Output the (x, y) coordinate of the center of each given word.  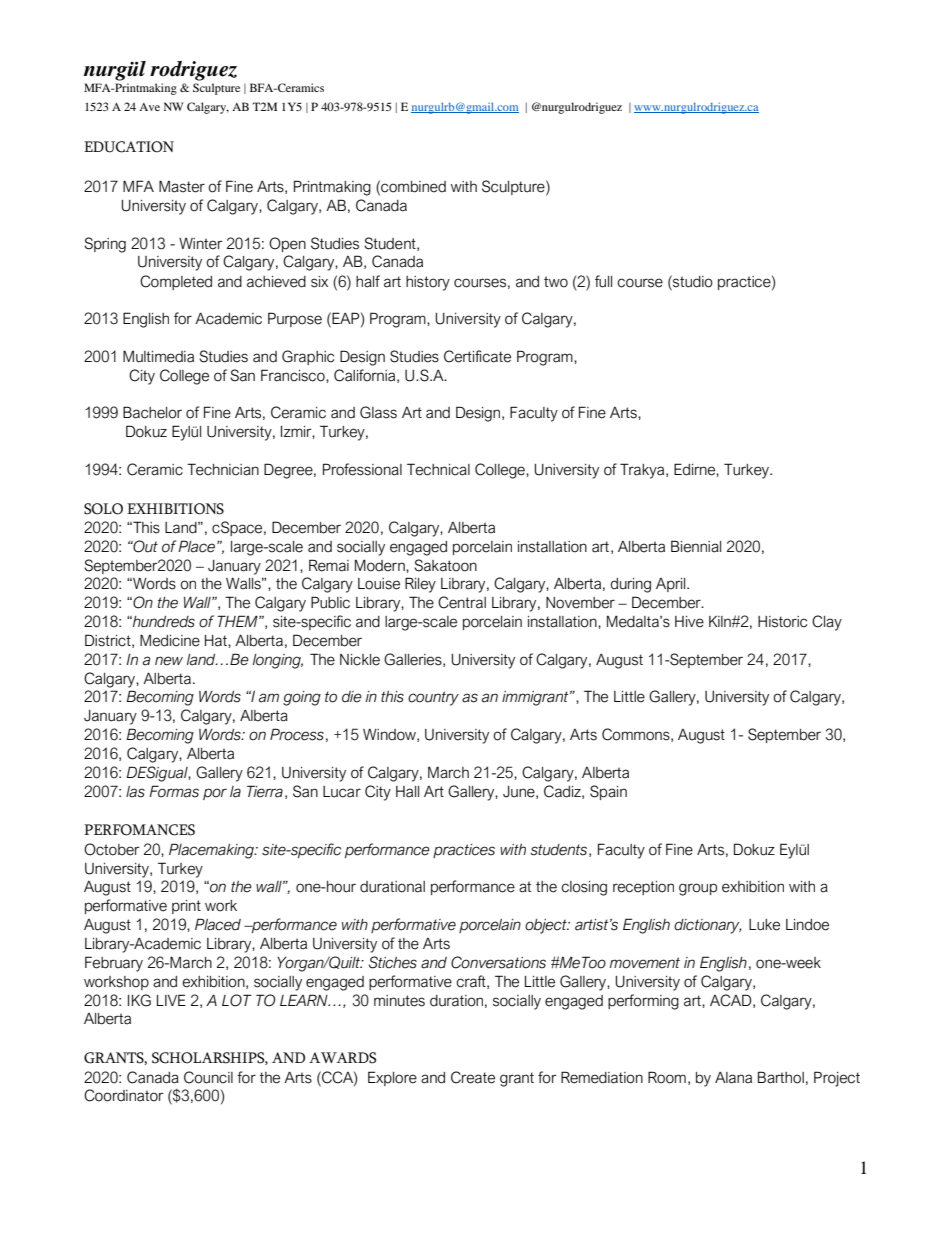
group (698, 889)
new (169, 661)
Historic (782, 622)
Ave (149, 107)
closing (584, 888)
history (428, 283)
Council (208, 1077)
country (433, 698)
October (112, 849)
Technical (438, 469)
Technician (223, 469)
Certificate (477, 356)
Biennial (696, 546)
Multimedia (158, 356)
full (603, 281)
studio (692, 281)
